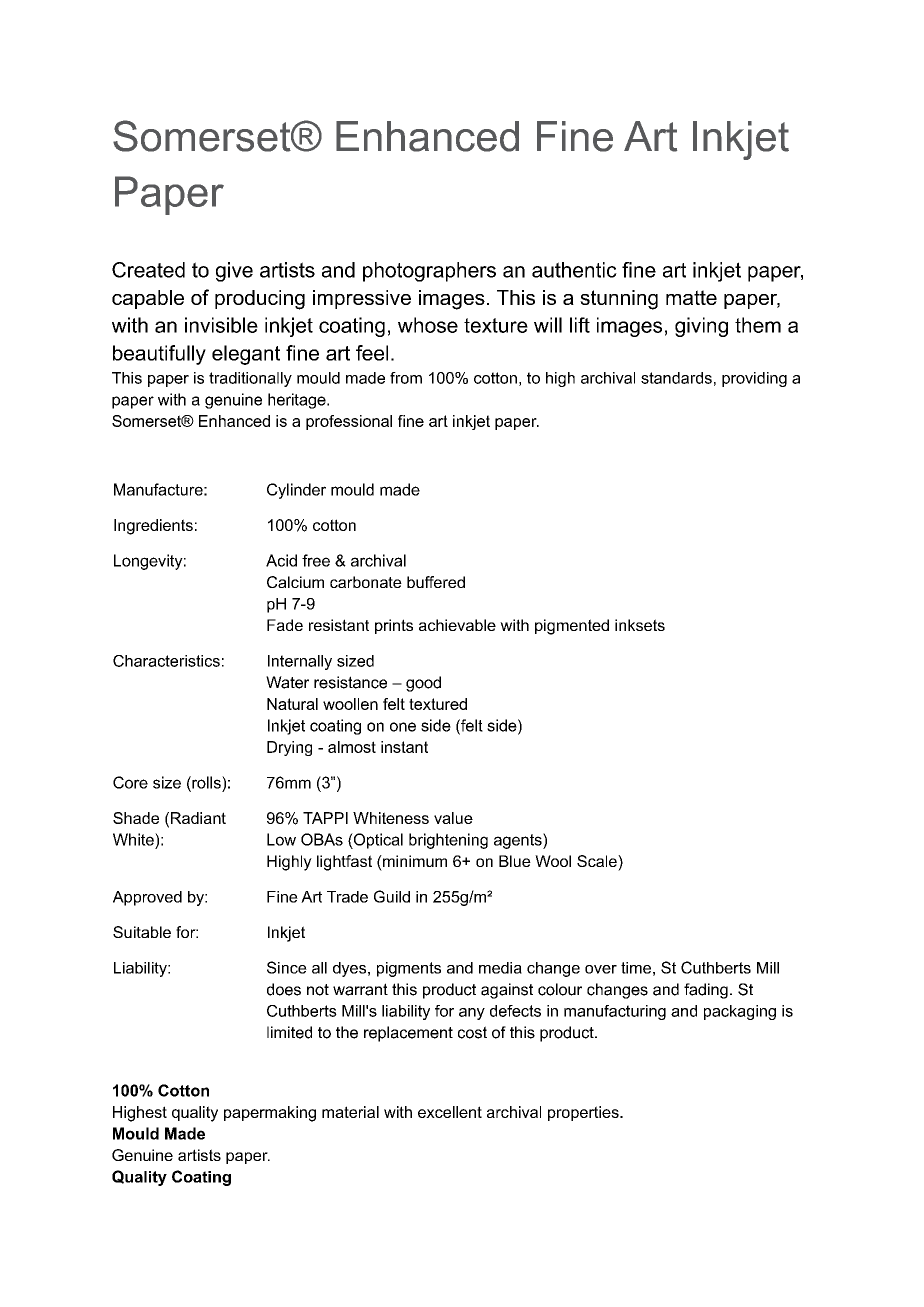 The image size is (924, 1307). What do you see at coordinates (436, 582) in the screenshot?
I see `buffered` at bounding box center [436, 582].
